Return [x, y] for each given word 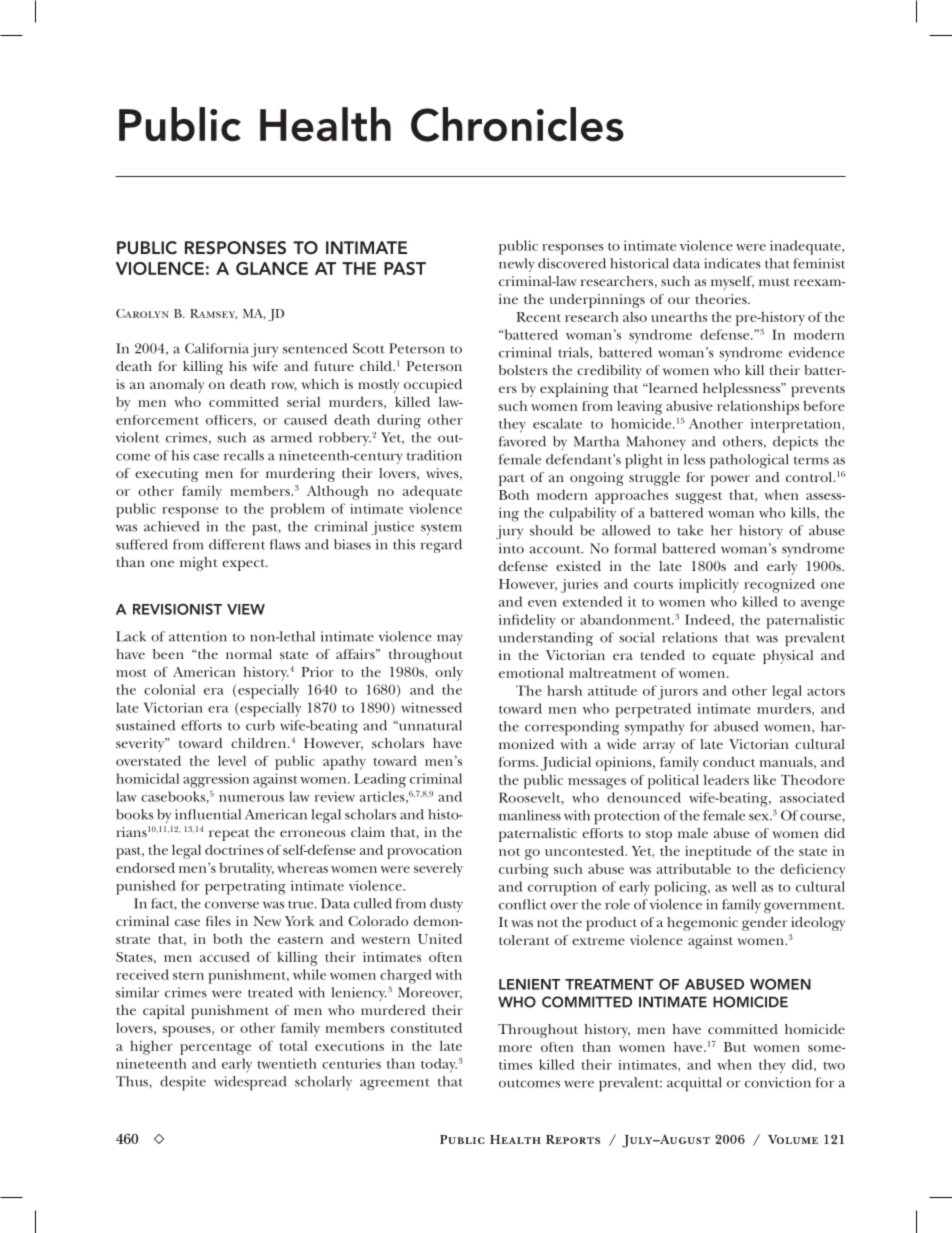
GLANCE [272, 268]
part [512, 480]
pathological [749, 461]
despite [183, 1083]
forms [518, 762]
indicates [732, 263]
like [765, 779]
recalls [244, 455]
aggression [216, 780]
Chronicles [517, 124]
